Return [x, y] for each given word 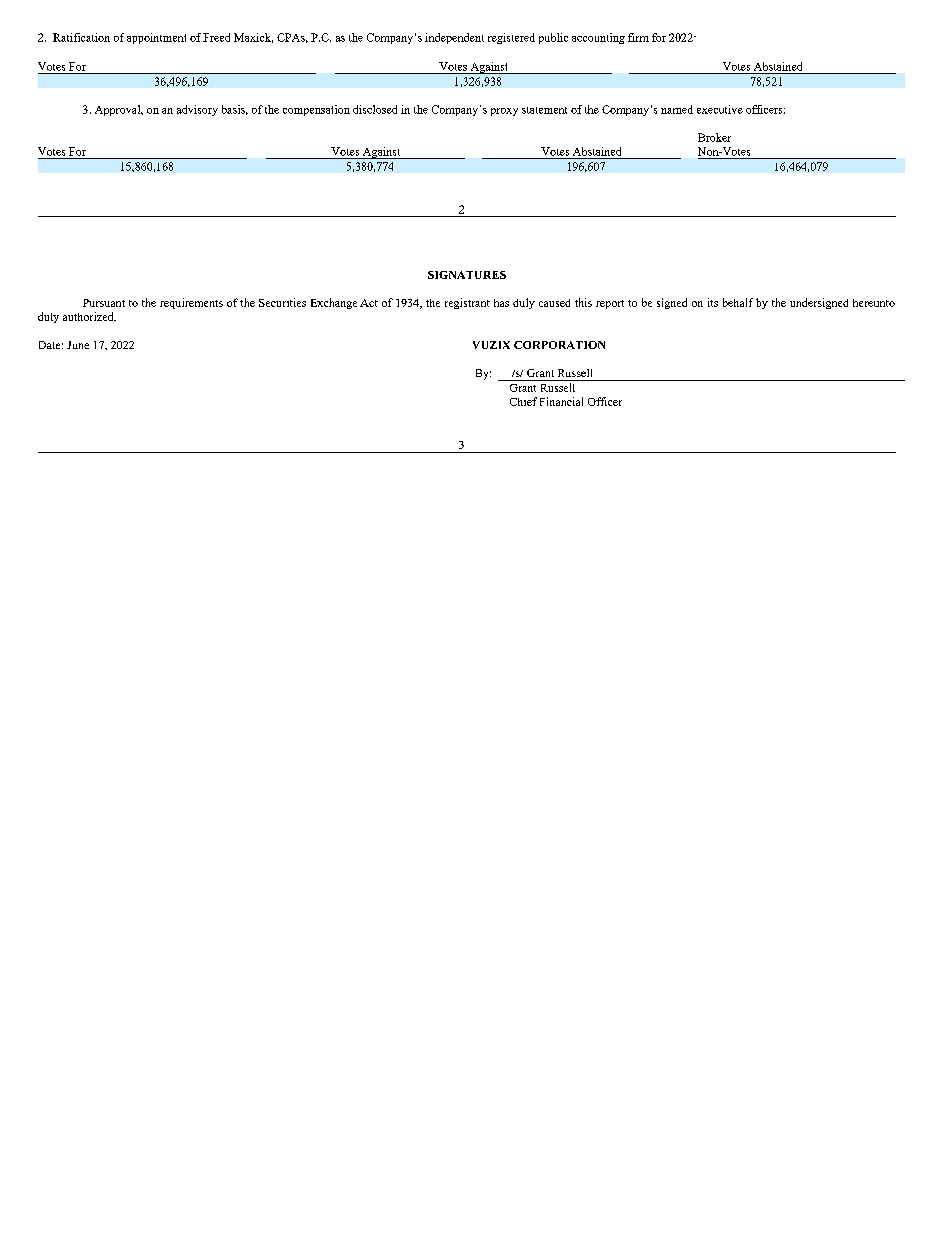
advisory [197, 110]
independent [454, 38]
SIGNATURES [467, 275]
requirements [191, 303]
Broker [714, 137]
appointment [156, 38]
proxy [504, 112]
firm [638, 37]
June [78, 345]
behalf [738, 302]
